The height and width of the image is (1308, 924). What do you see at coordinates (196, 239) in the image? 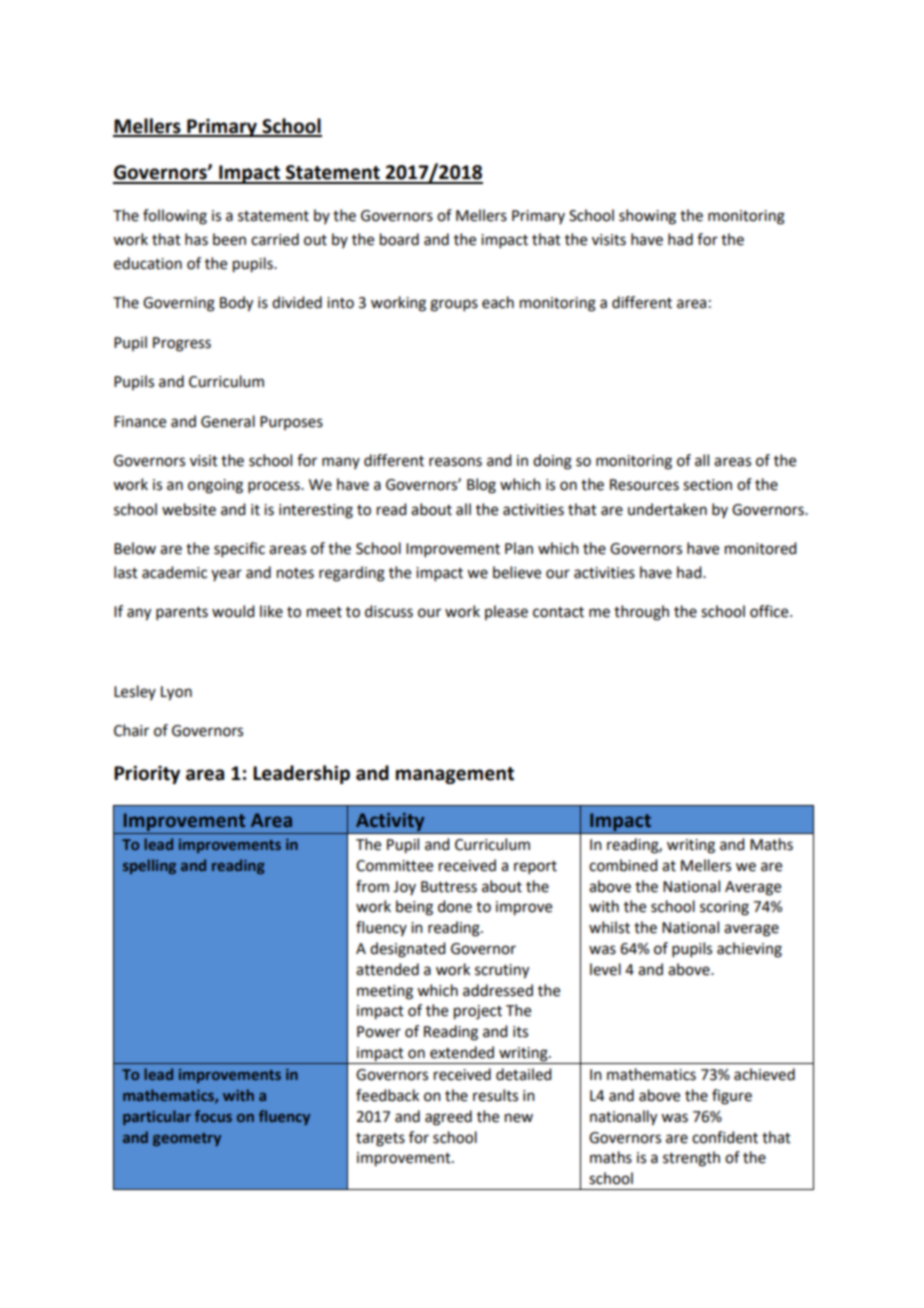
I see `has` at bounding box center [196, 239].
